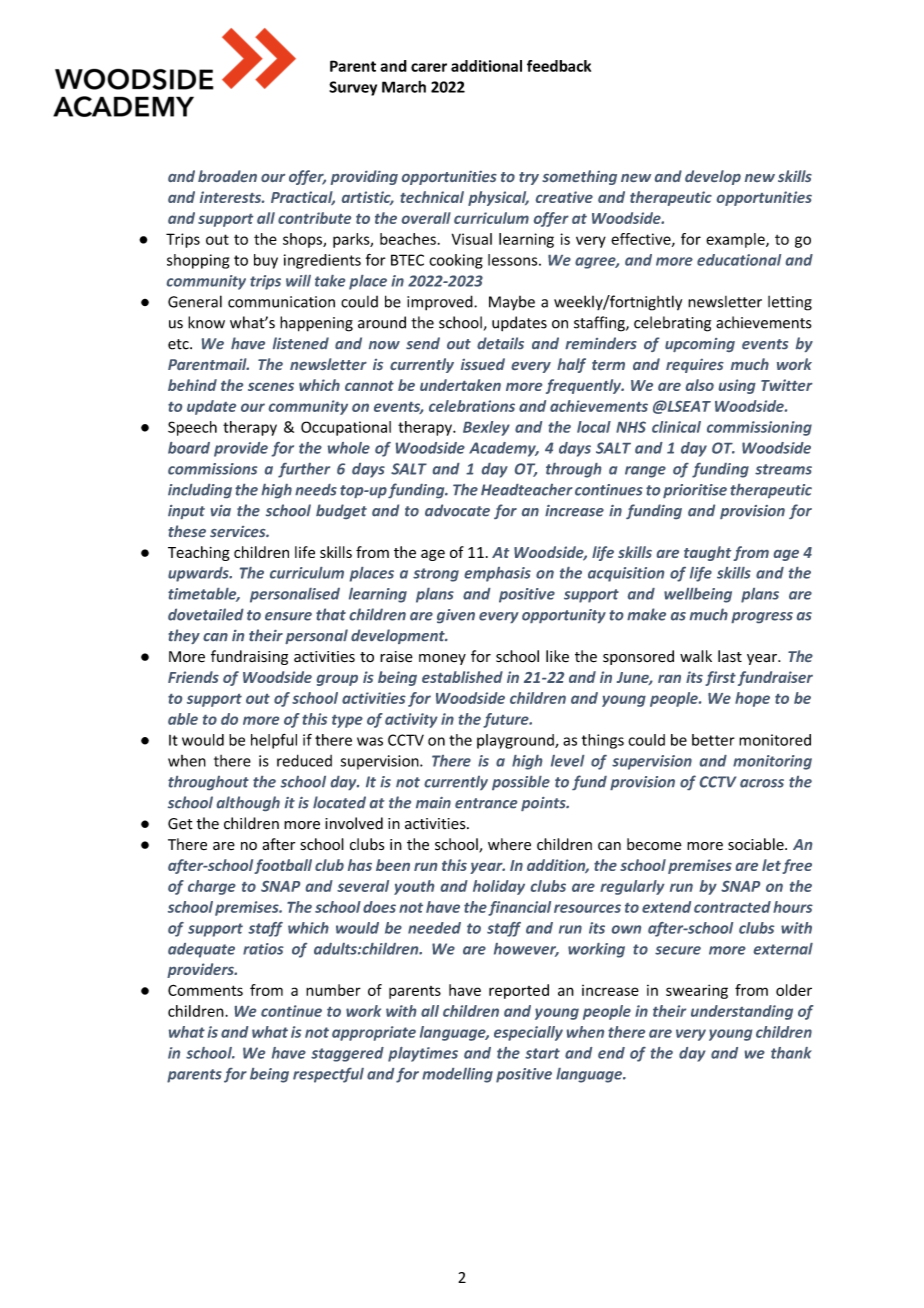 The image size is (924, 1308). I want to click on Survey, so click(353, 88).
